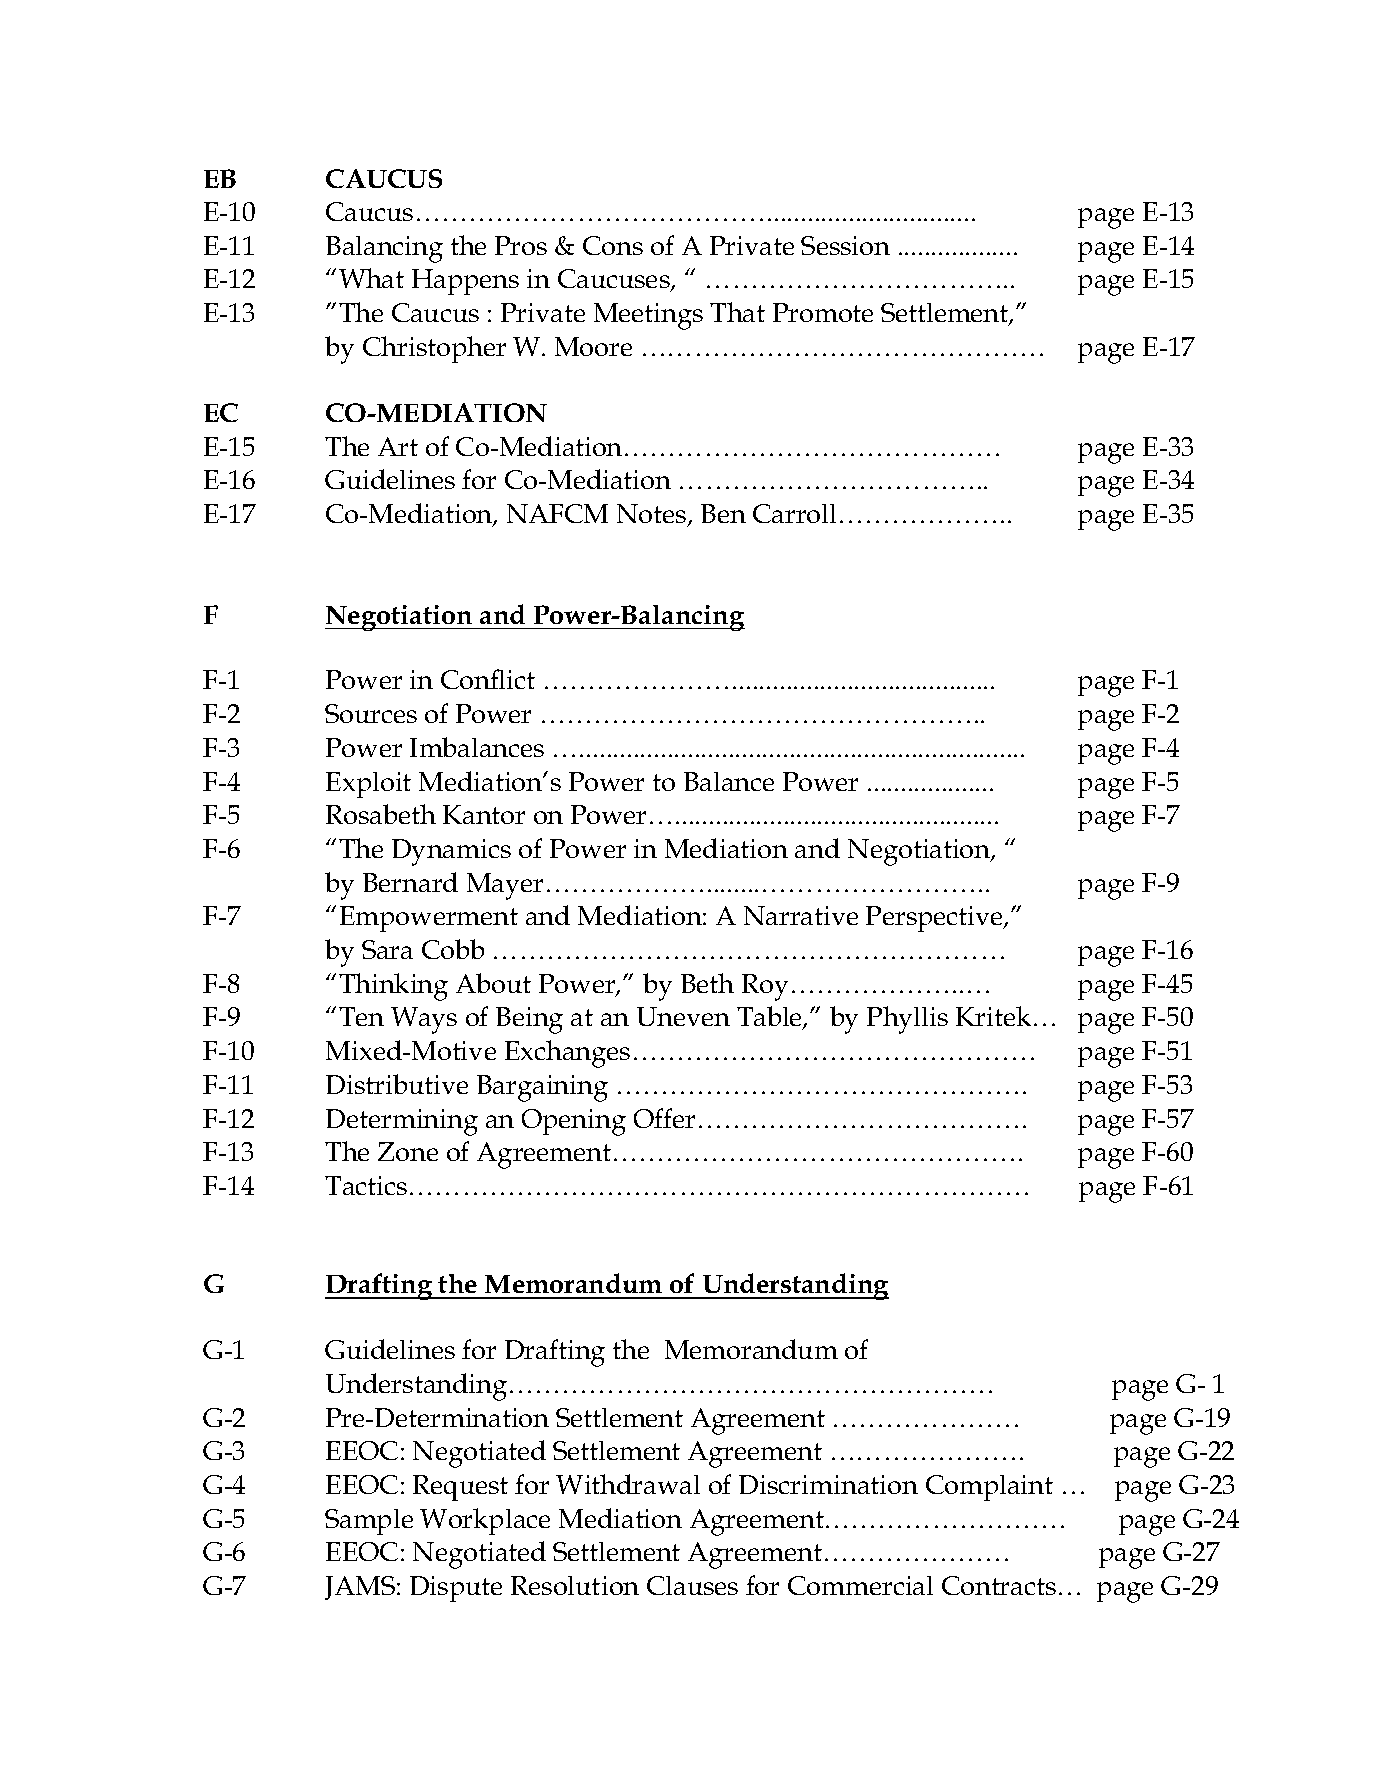  I want to click on Uneven, so click(683, 1016).
